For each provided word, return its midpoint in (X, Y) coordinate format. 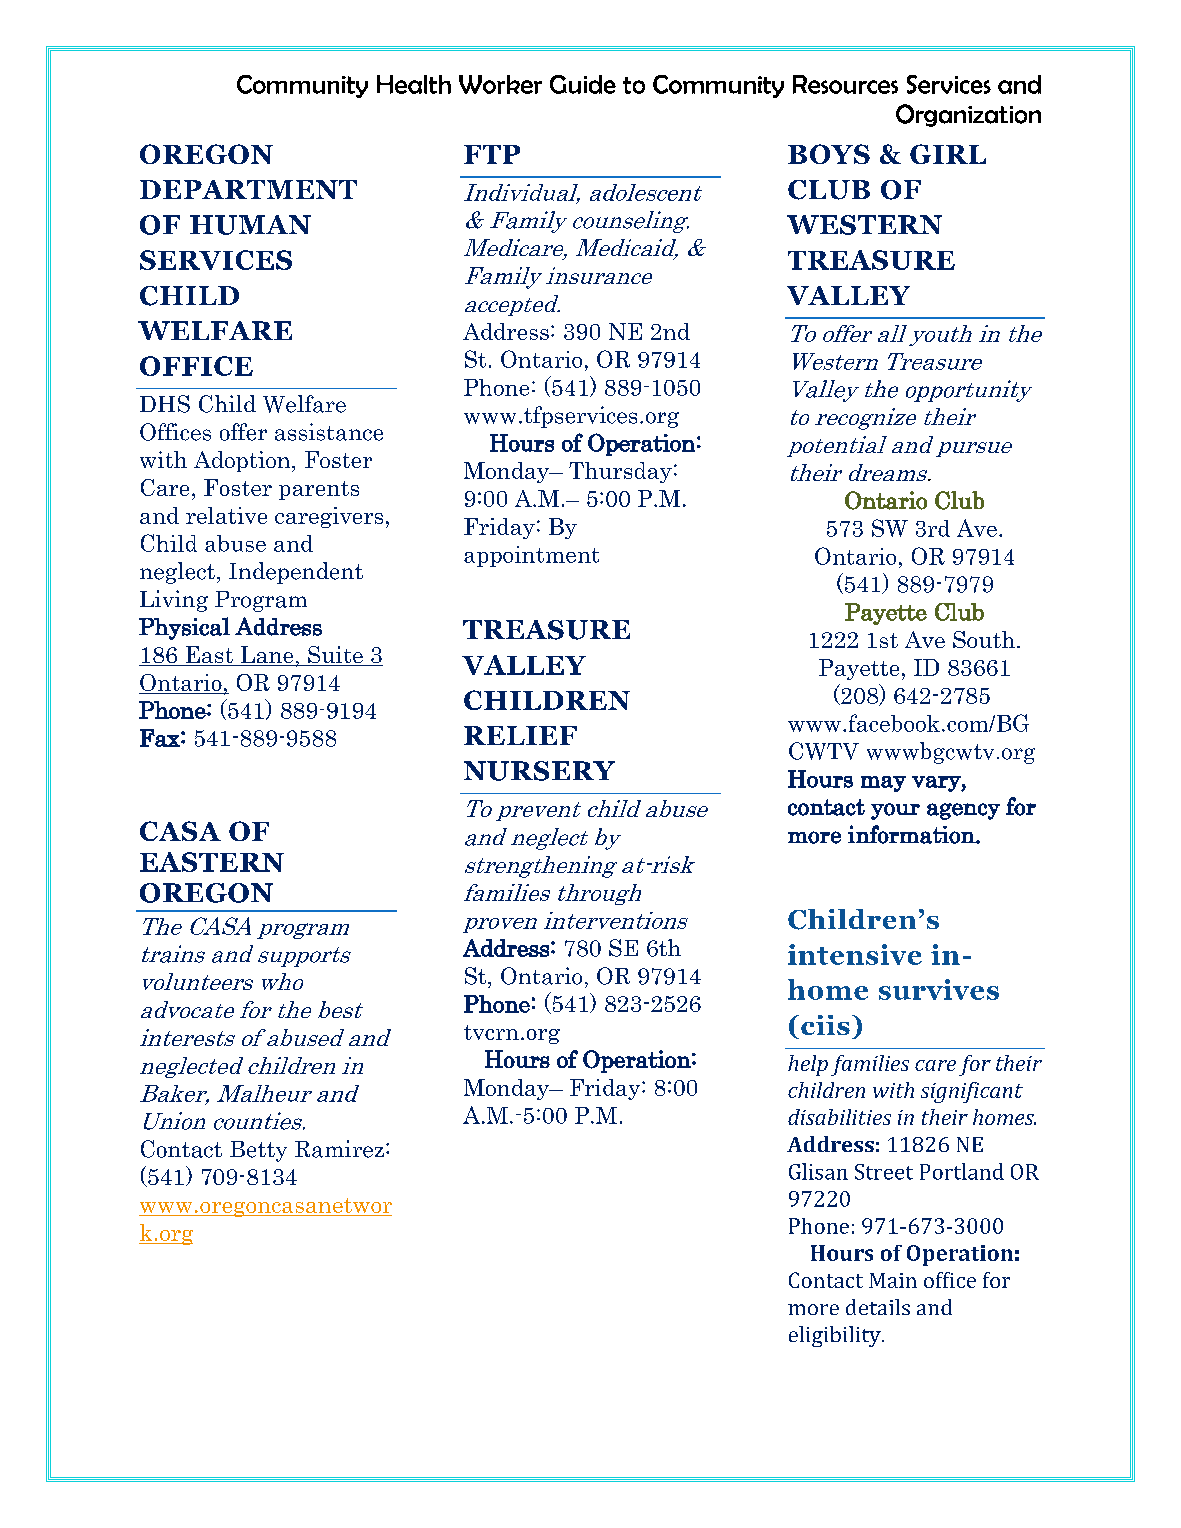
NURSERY (539, 771)
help (808, 1065)
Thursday (620, 472)
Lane (267, 656)
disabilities (839, 1117)
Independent (296, 573)
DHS (165, 404)
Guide (583, 84)
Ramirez (339, 1149)
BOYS (829, 154)
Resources (845, 84)
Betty (258, 1151)
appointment (531, 556)
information (912, 834)
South (984, 639)
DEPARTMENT (248, 189)
